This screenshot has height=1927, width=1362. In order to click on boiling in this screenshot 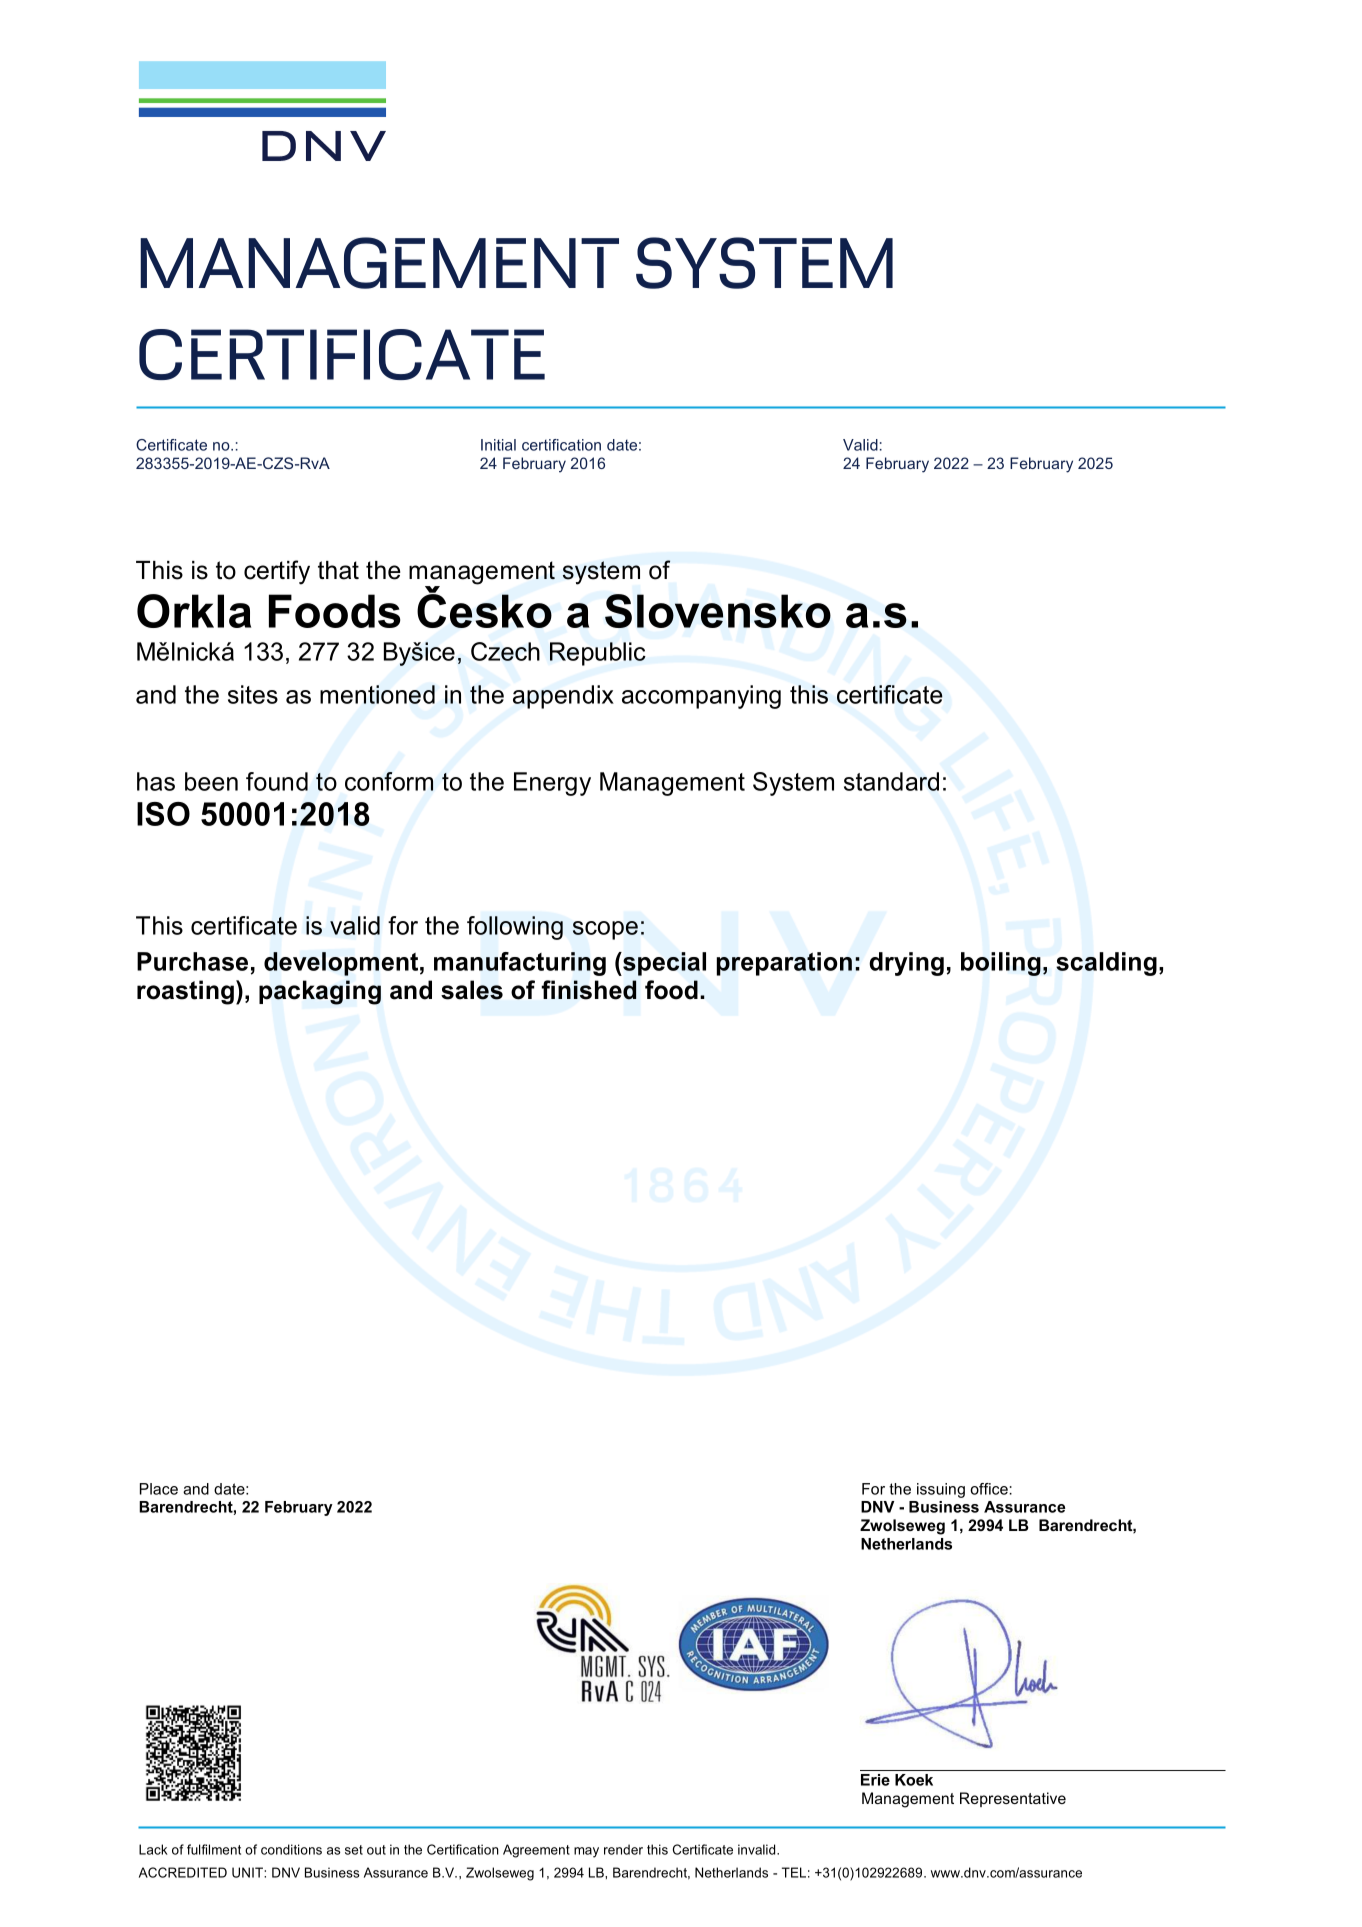, I will do `click(1001, 964)`.
